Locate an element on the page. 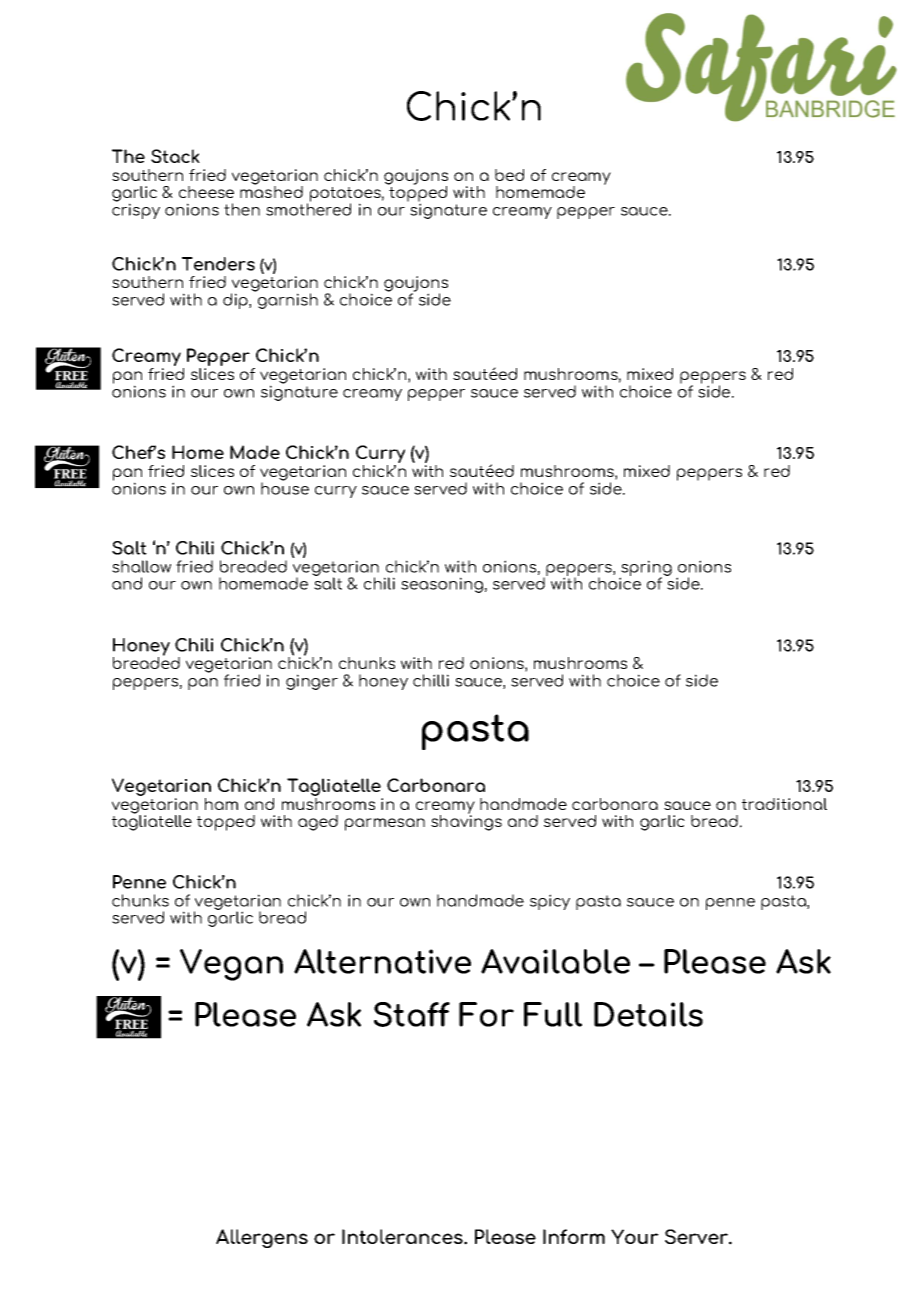 Image resolution: width=924 pixels, height=1308 pixels. then is located at coordinates (242, 209).
